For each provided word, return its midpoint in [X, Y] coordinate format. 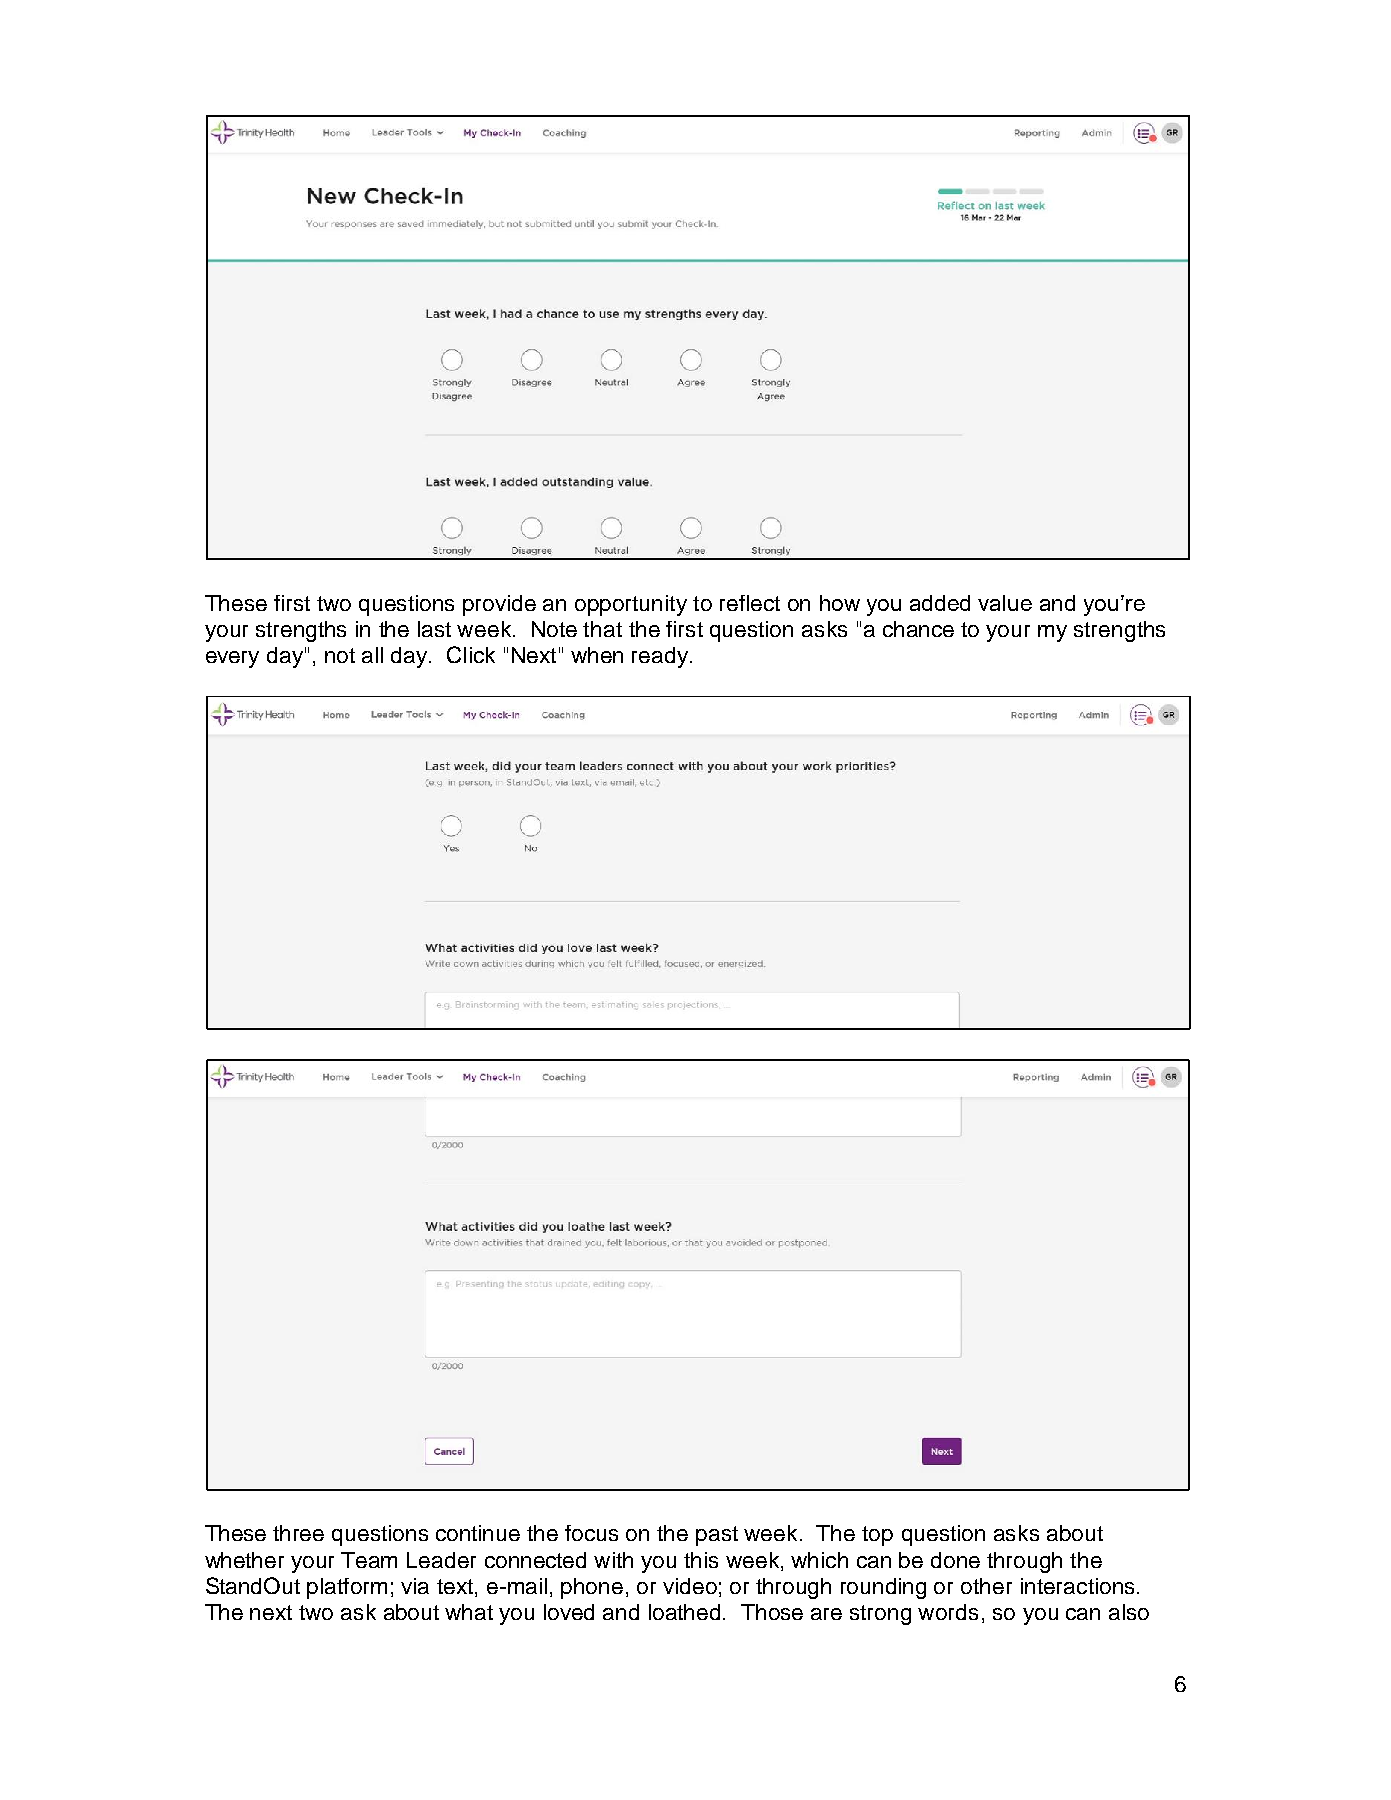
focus [591, 1533]
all [372, 655]
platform [347, 1588]
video [690, 1586]
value [1005, 603]
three [298, 1533]
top [877, 1536]
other [986, 1586]
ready [660, 657]
